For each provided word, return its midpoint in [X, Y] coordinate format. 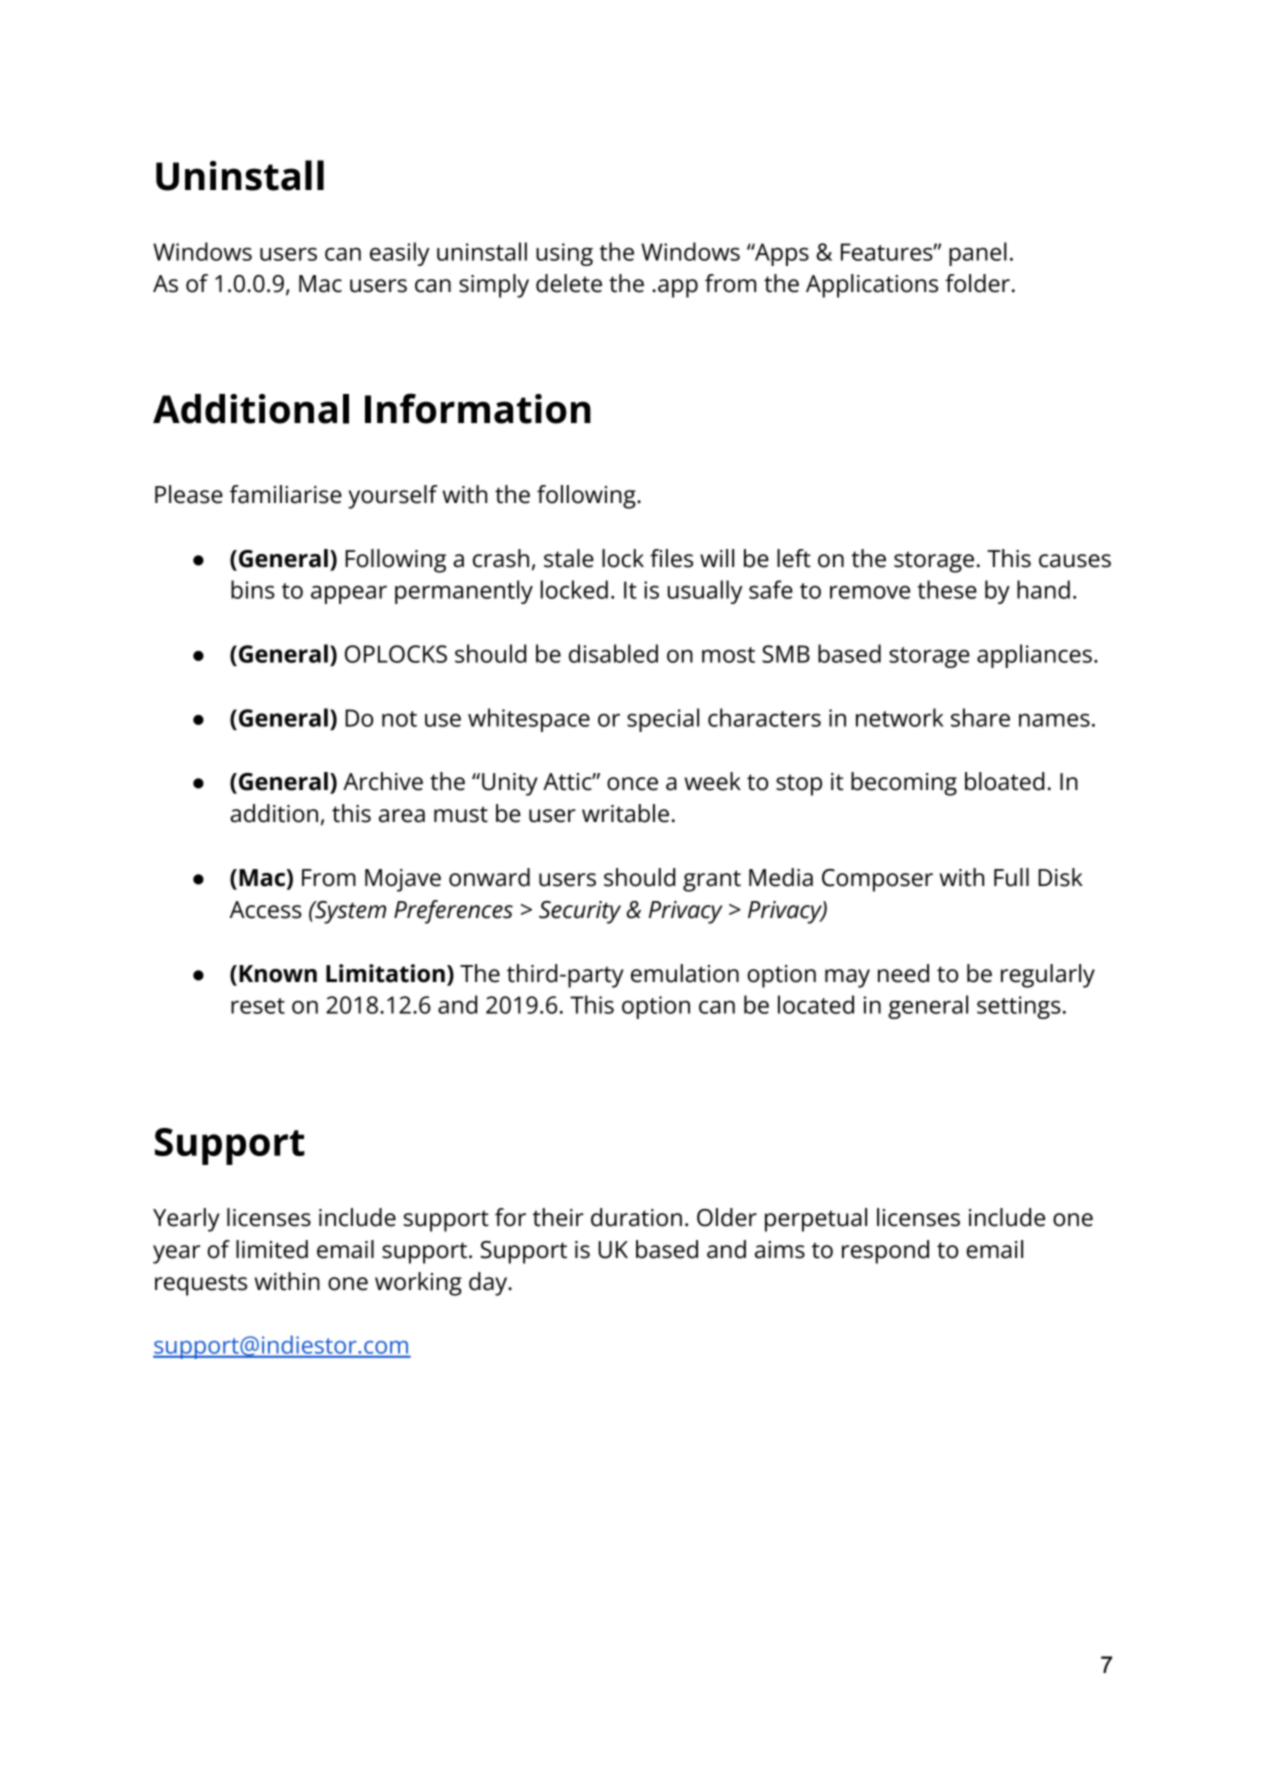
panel [978, 254]
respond [885, 1252]
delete [569, 283]
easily [400, 254]
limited [272, 1249]
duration [636, 1217]
